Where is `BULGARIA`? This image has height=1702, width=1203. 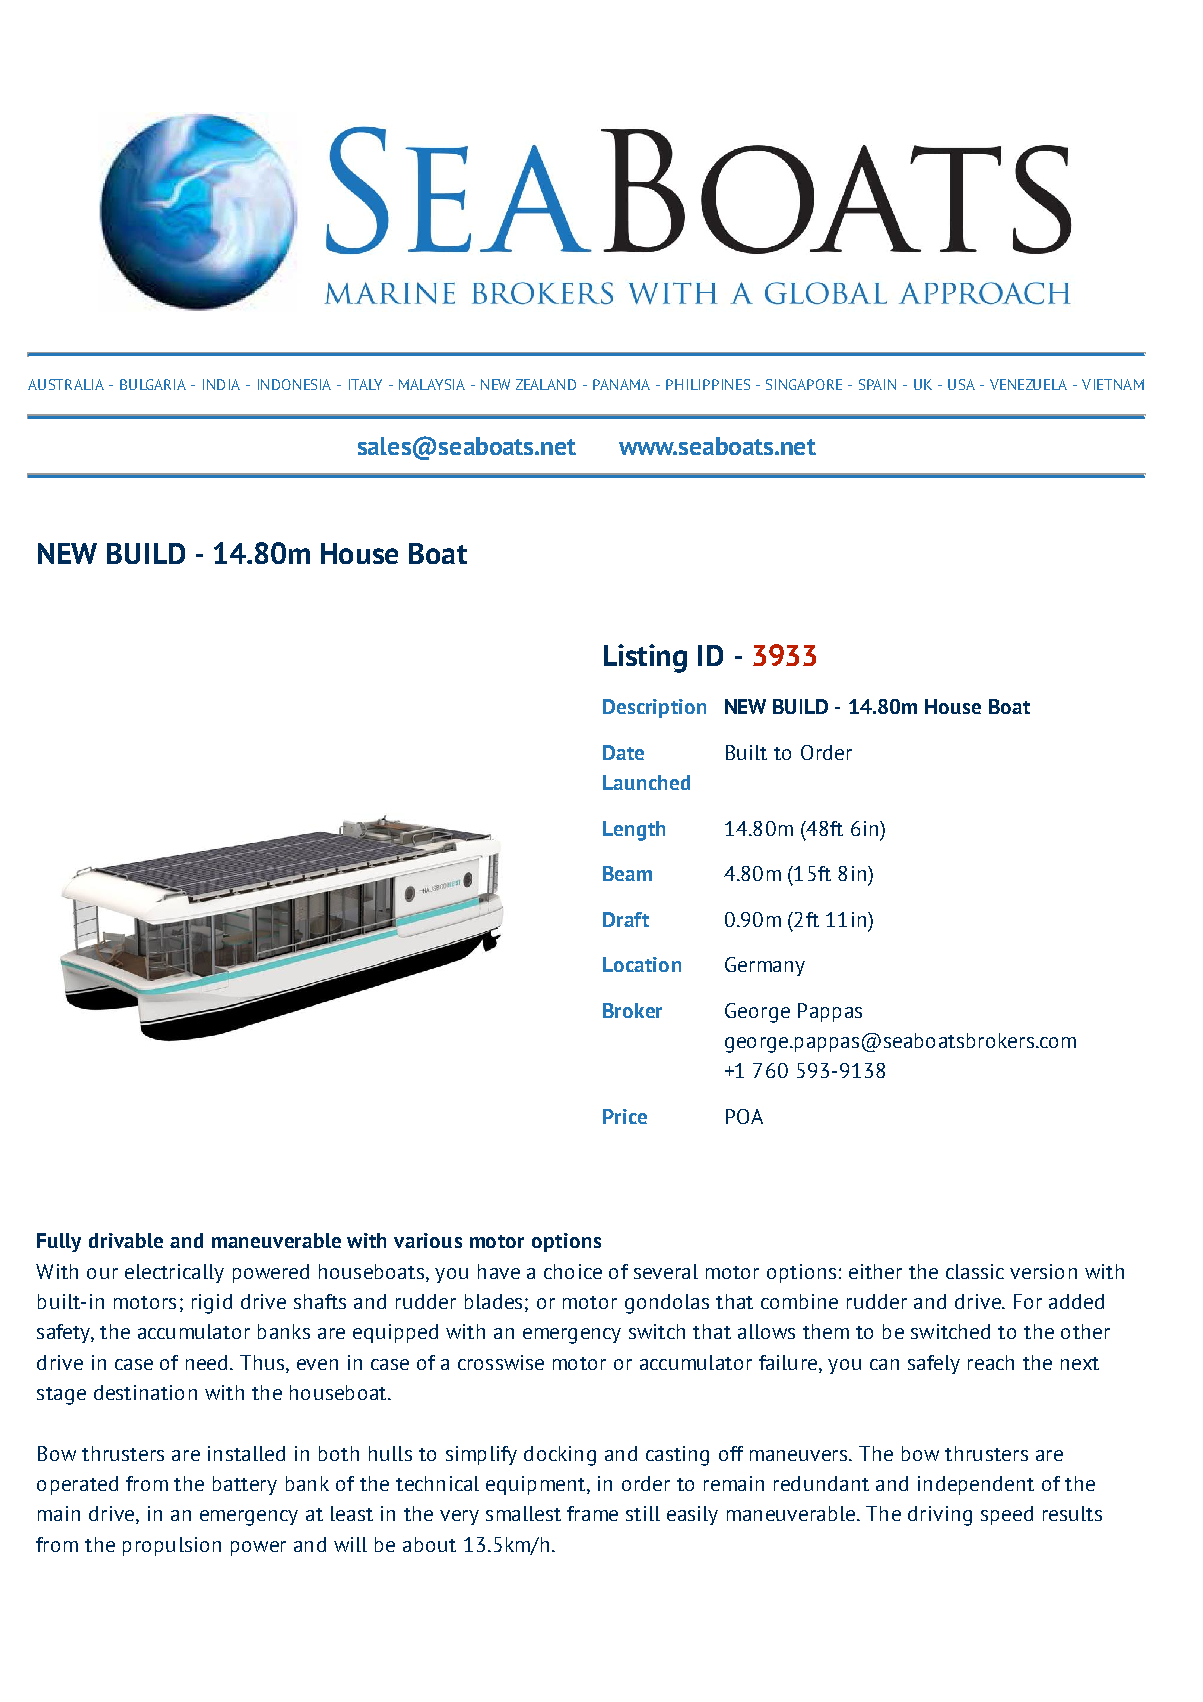
BULGARIA is located at coordinates (153, 384).
